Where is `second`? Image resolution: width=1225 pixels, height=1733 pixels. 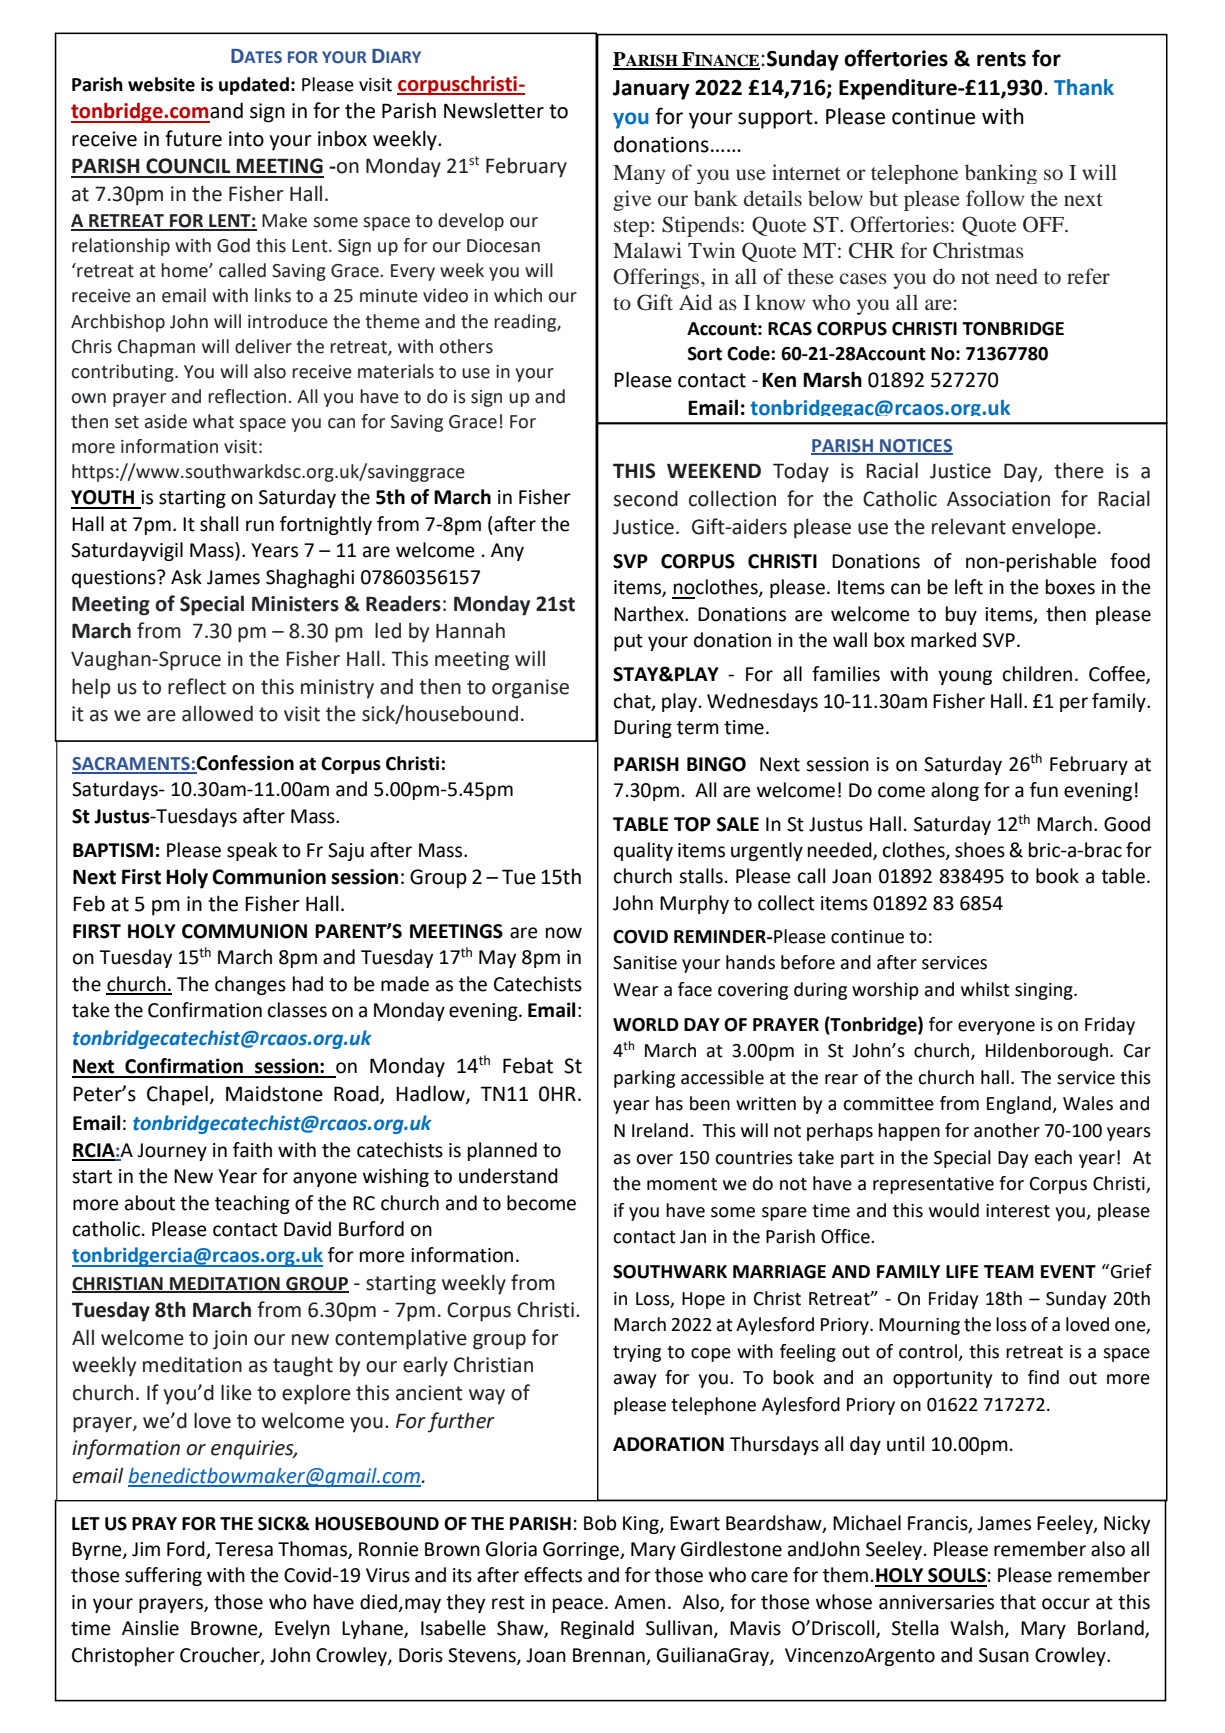 second is located at coordinates (646, 498).
